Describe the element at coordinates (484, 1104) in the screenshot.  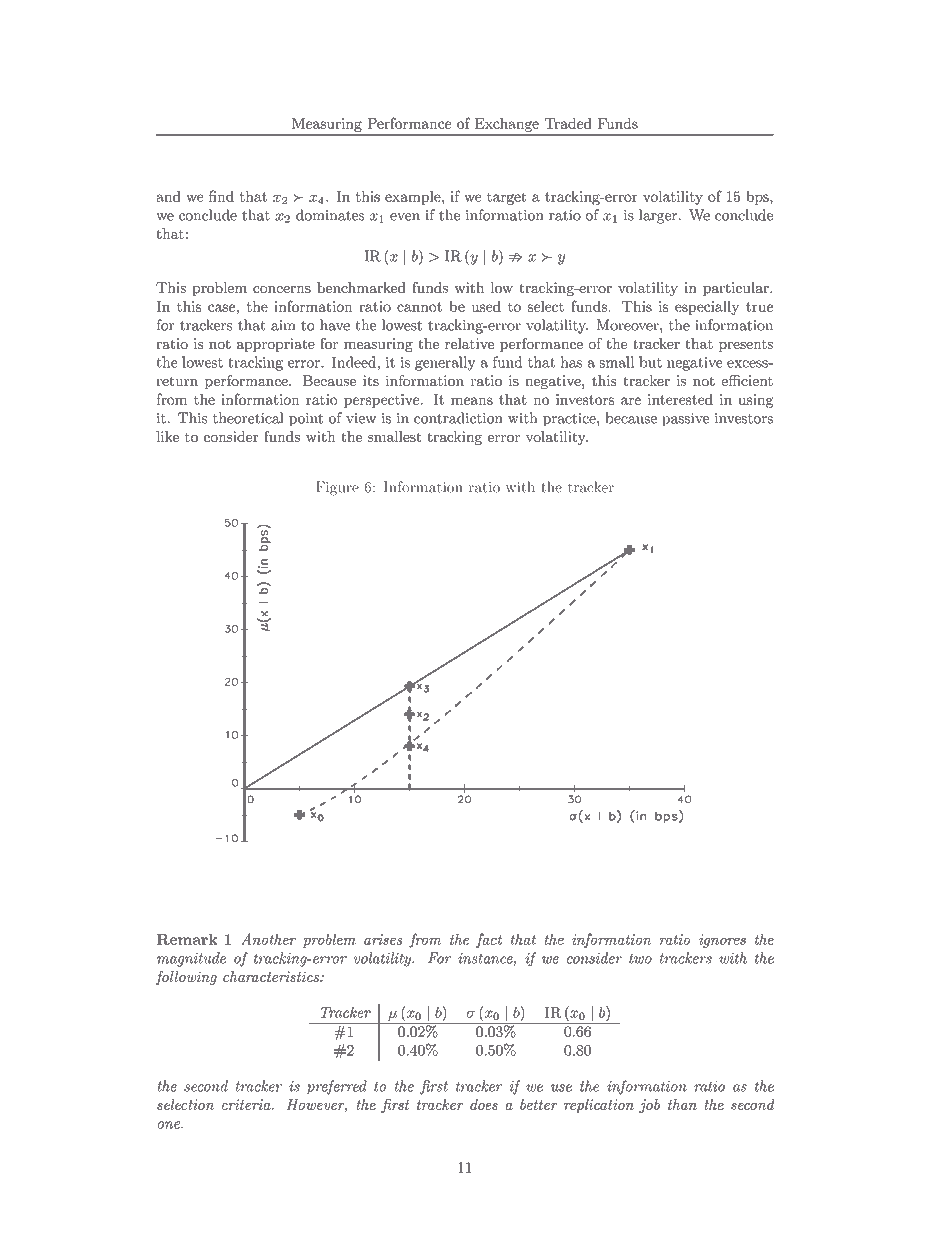
I see `does` at that location.
